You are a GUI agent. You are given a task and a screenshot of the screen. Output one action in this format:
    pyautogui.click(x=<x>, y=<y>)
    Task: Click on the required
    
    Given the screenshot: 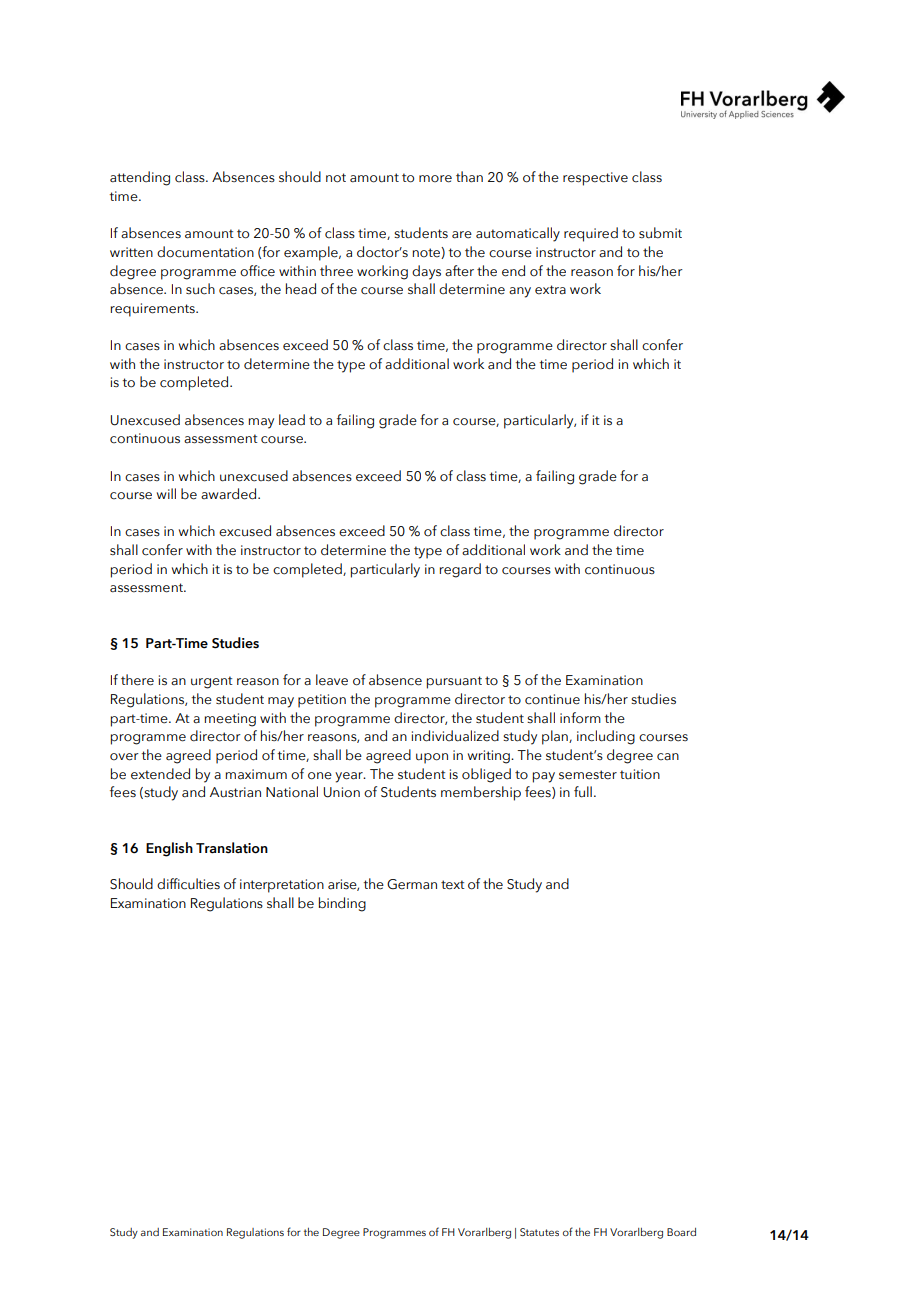 What is the action you would take?
    pyautogui.click(x=591, y=234)
